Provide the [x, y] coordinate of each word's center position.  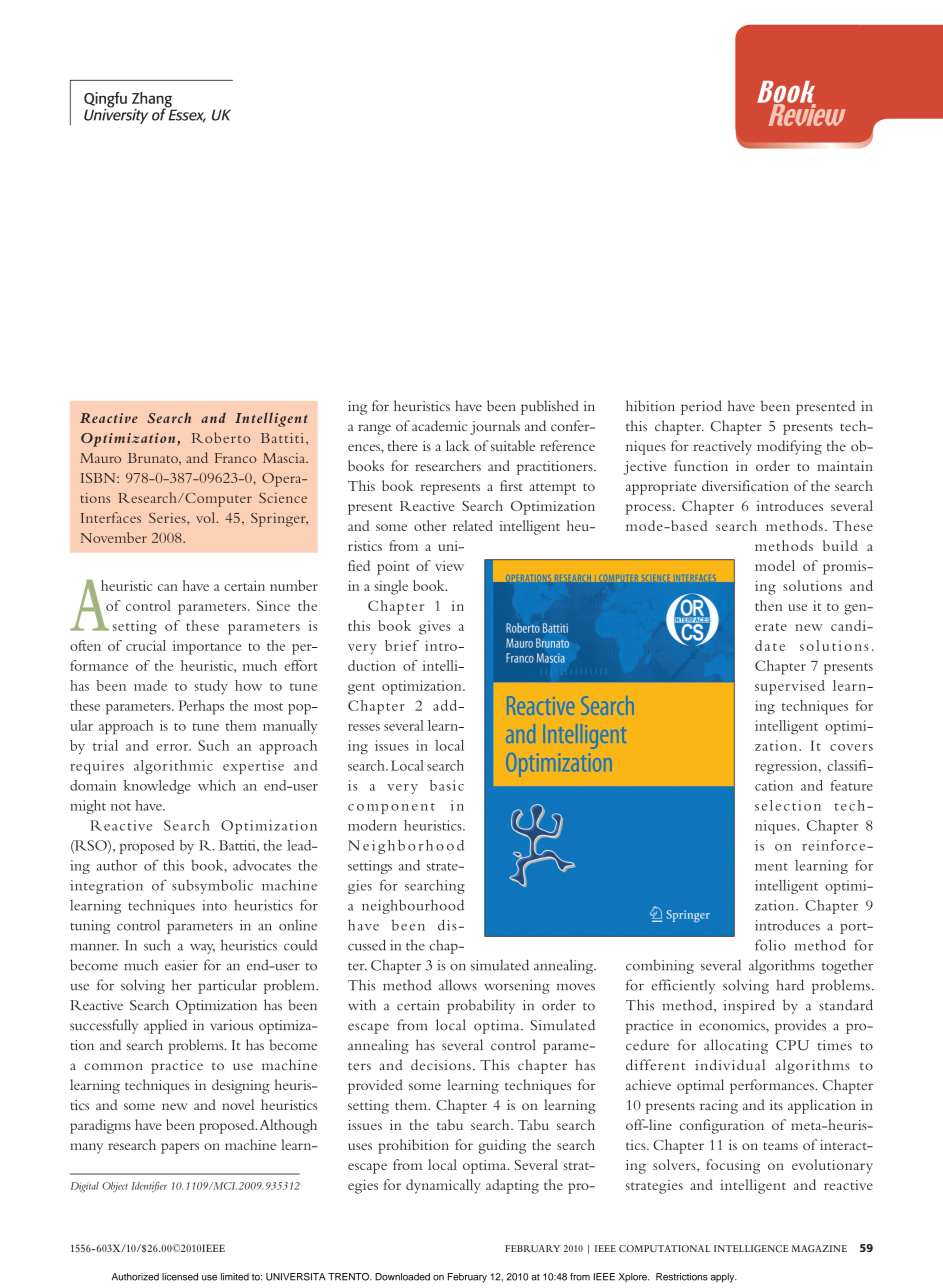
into [214, 905]
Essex [186, 115]
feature [851, 785]
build [840, 545]
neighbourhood [413, 906]
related [473, 525]
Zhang [153, 101]
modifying [789, 447]
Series [168, 518]
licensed [180, 1277]
